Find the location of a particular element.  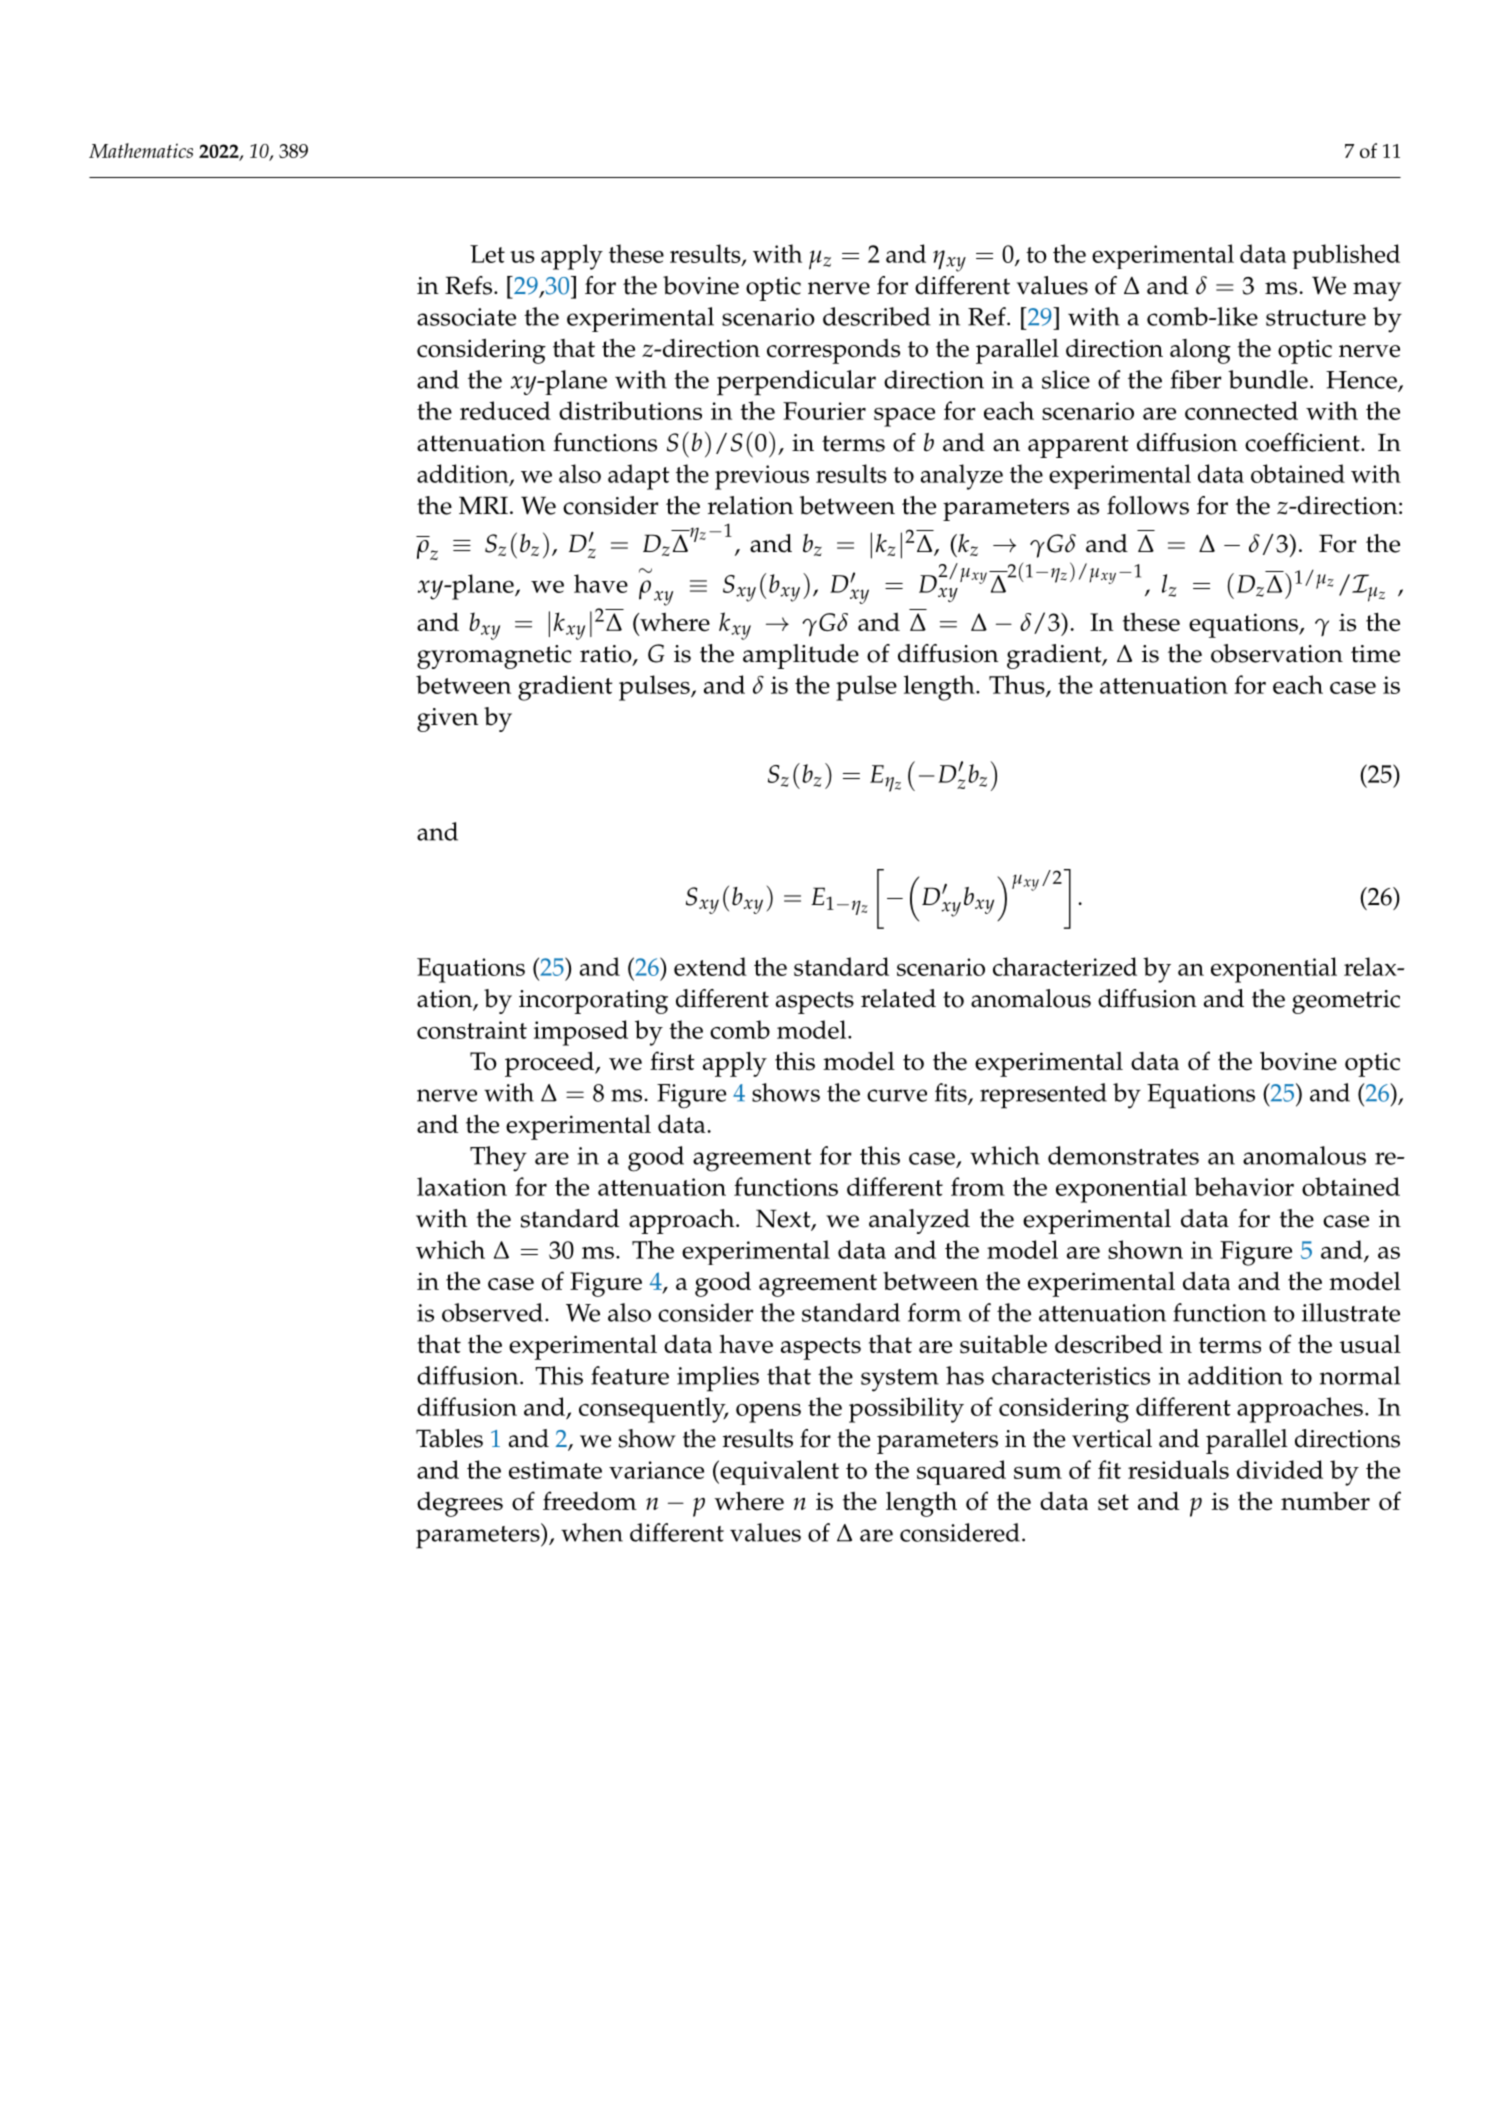

Let is located at coordinates (487, 254).
